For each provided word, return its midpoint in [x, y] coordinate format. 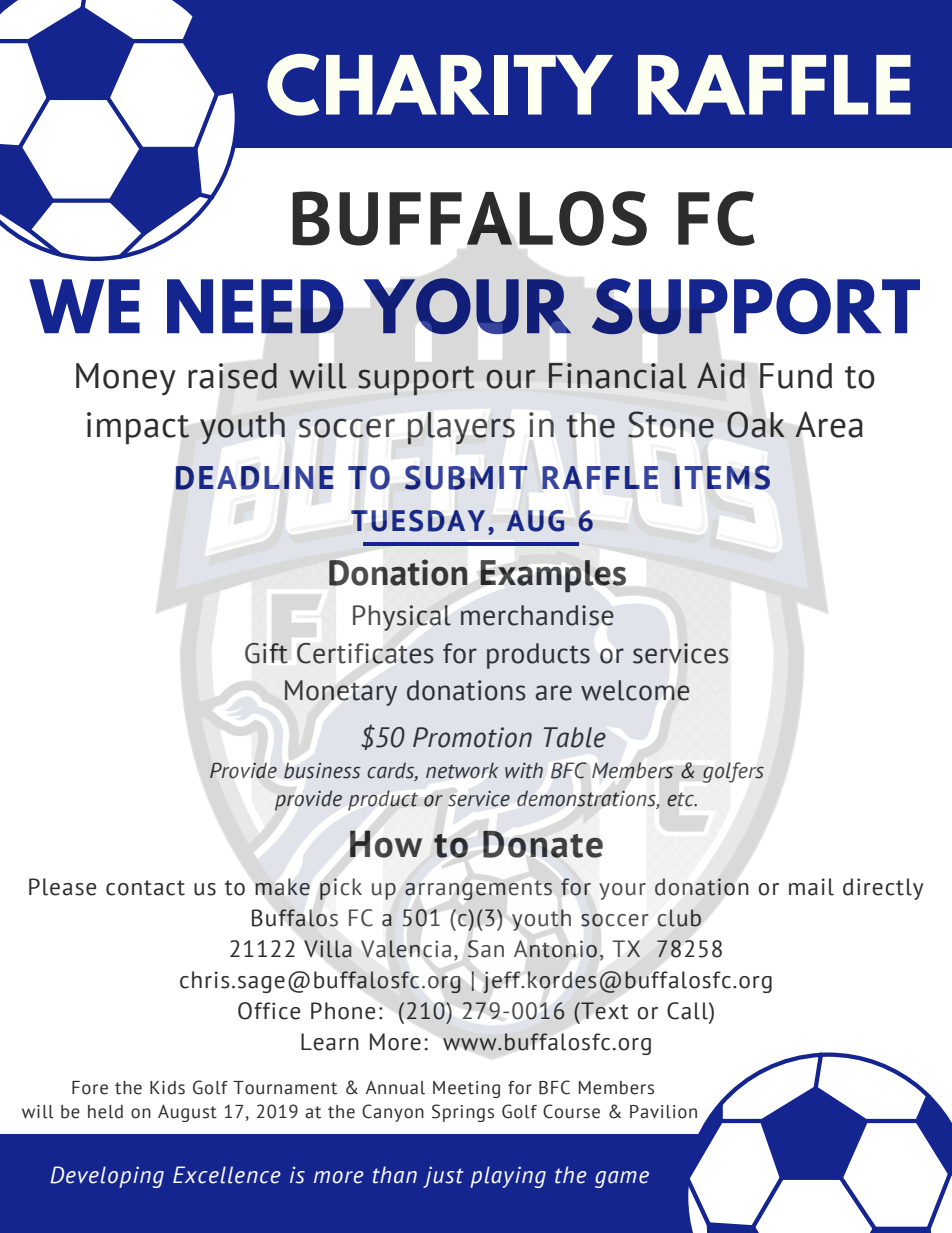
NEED [255, 306]
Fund [796, 376]
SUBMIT [466, 477]
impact [138, 428]
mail [811, 887]
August [187, 1113]
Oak [756, 424]
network [462, 770]
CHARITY [440, 85]
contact [145, 888]
